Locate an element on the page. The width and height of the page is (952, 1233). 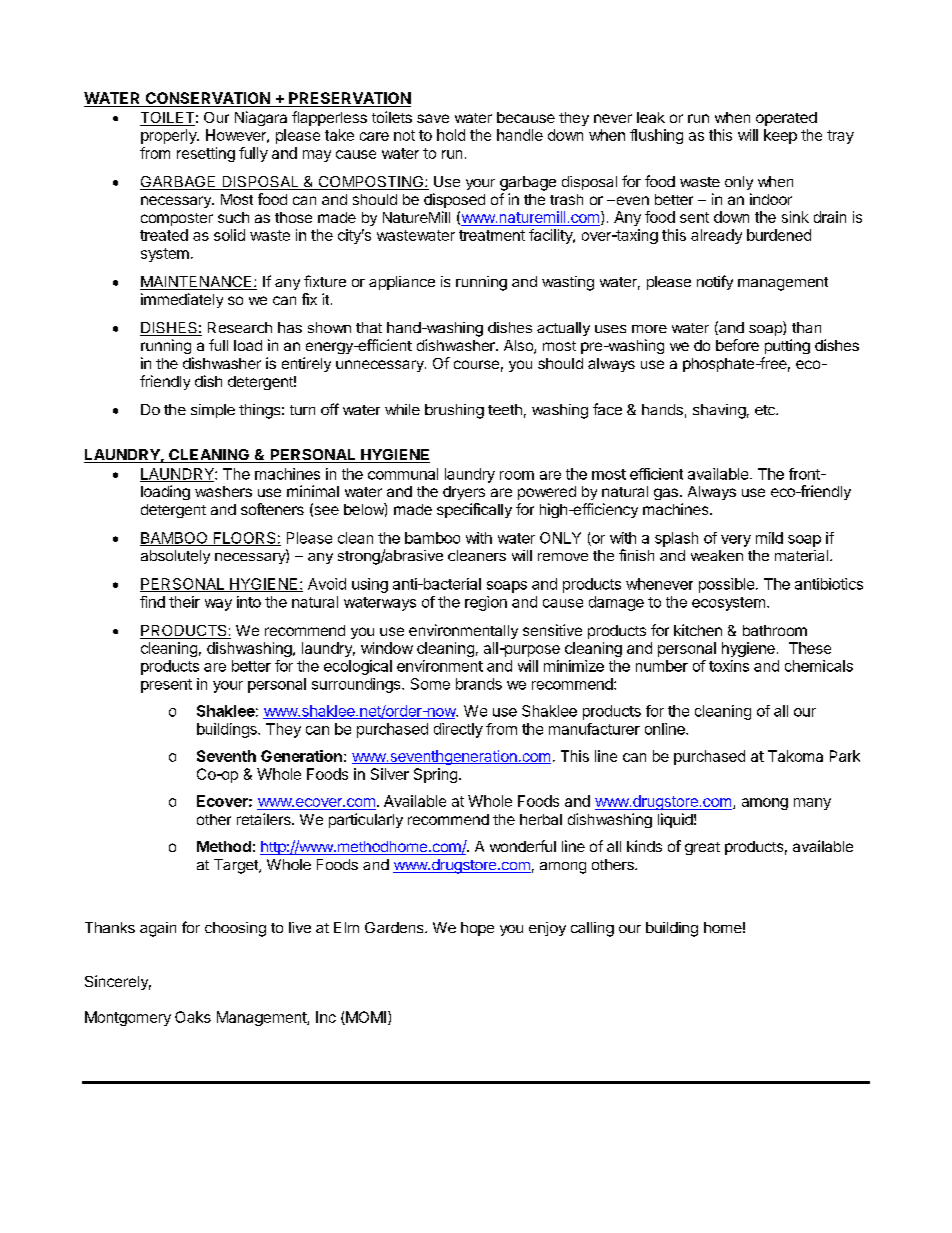
CONSERVATION is located at coordinates (207, 99).
